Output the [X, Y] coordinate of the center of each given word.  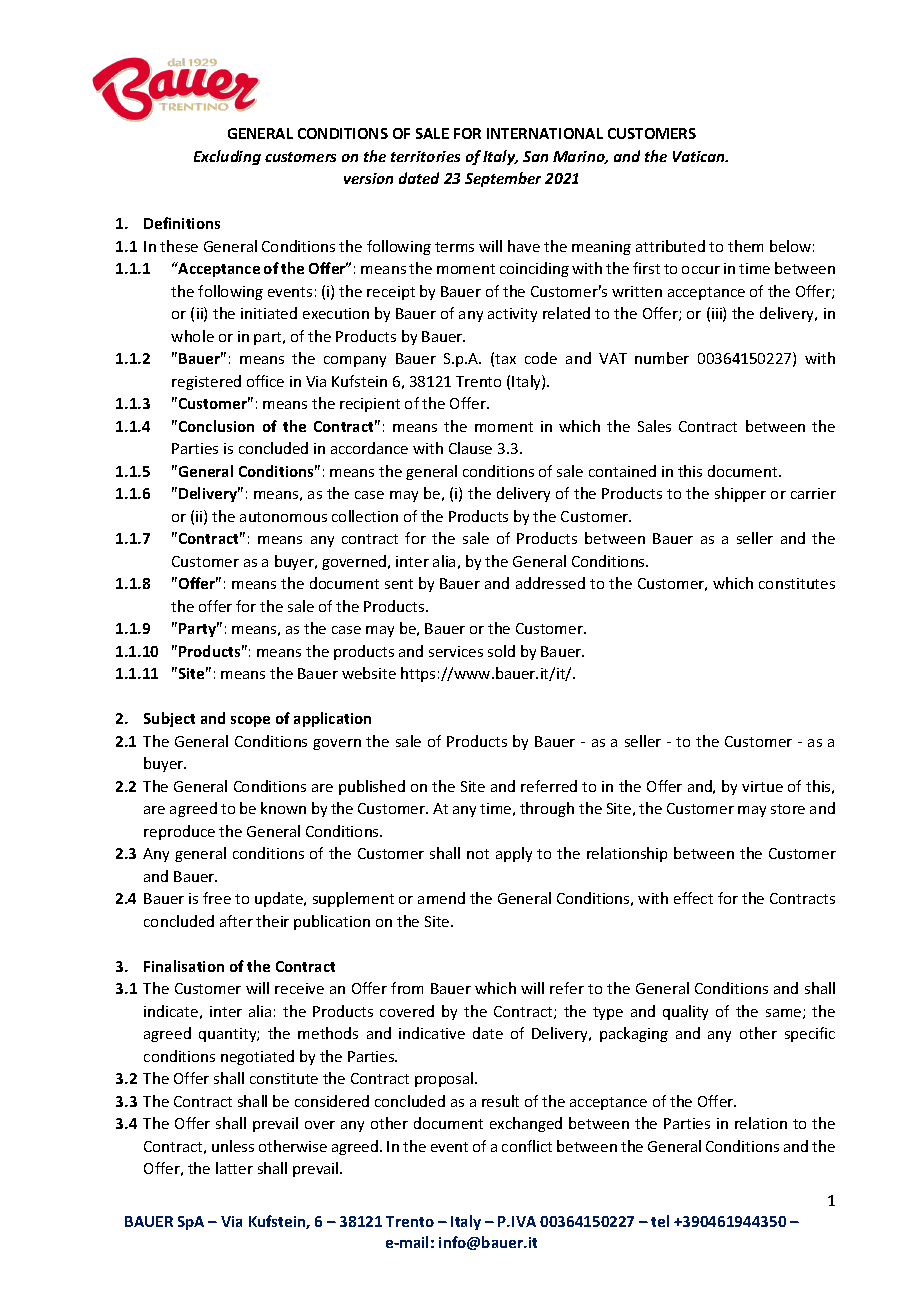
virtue [762, 786]
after [236, 921]
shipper [740, 494]
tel [660, 1221]
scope [250, 721]
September [503, 179]
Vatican [700, 156]
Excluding [227, 157]
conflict [527, 1146]
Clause [470, 448]
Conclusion [216, 426]
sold [501, 651]
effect [693, 898]
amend [441, 898]
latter [234, 1168]
